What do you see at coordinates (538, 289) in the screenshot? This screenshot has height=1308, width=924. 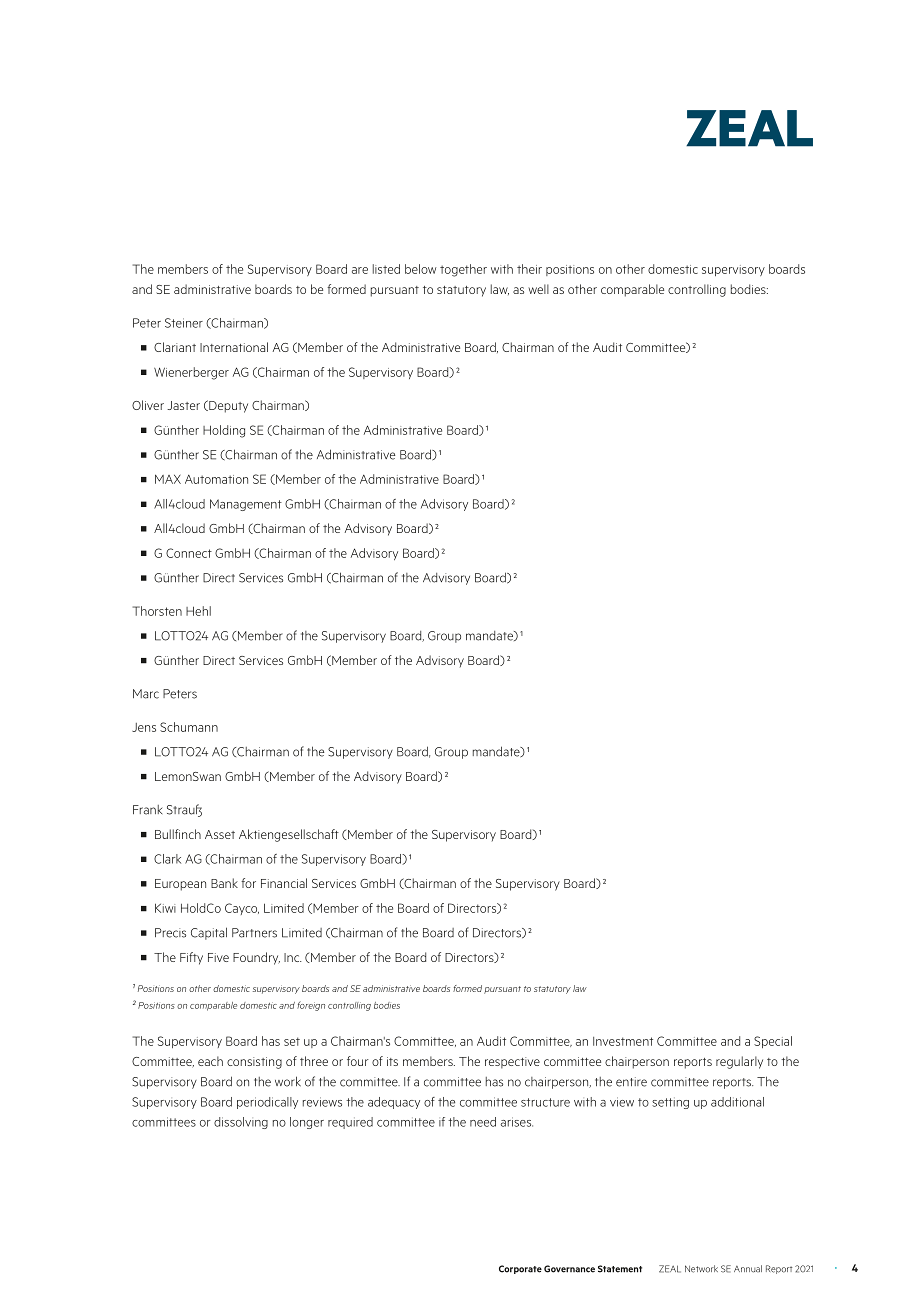 I see `well` at bounding box center [538, 289].
